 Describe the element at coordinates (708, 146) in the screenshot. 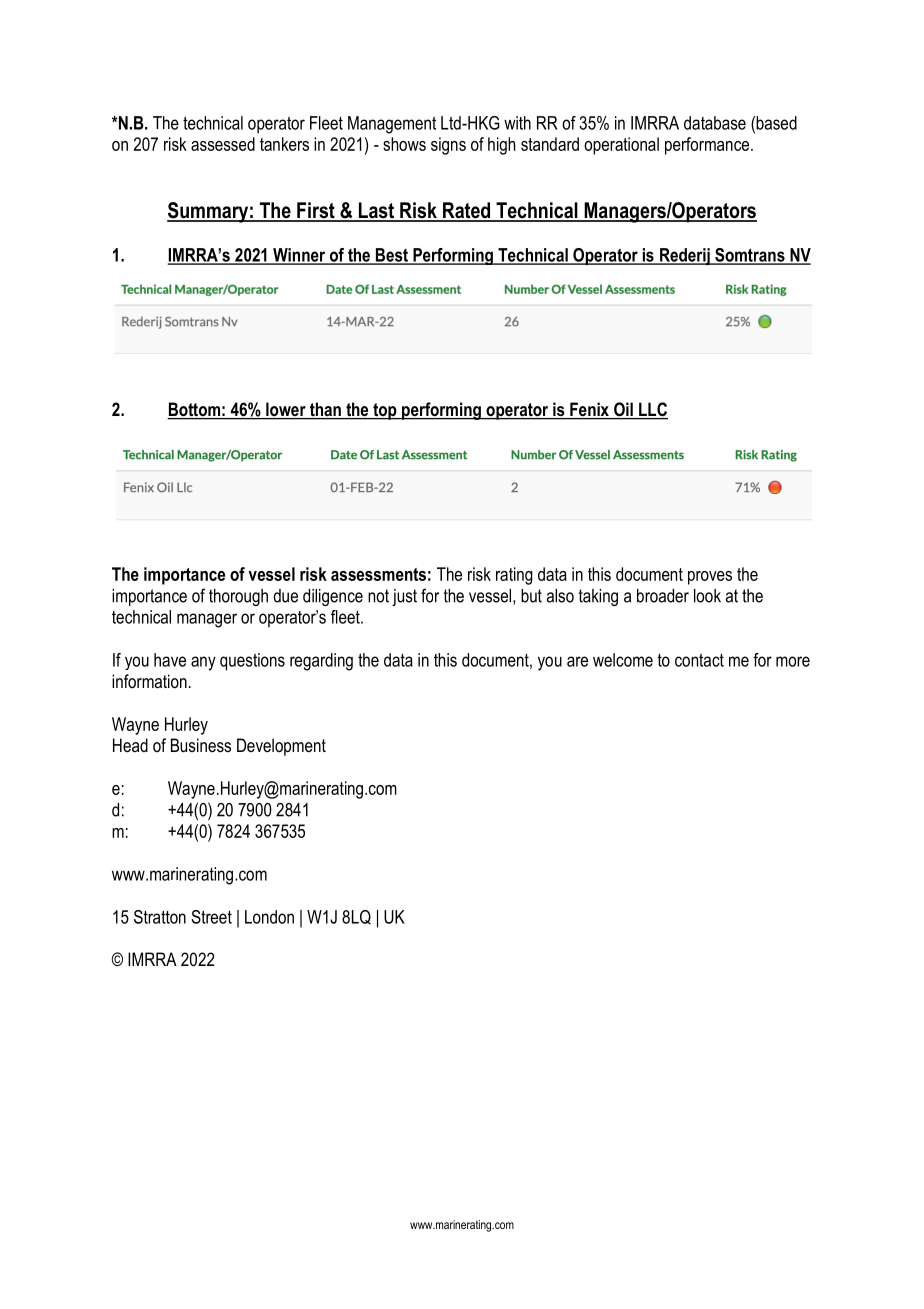

I see `performance` at that location.
